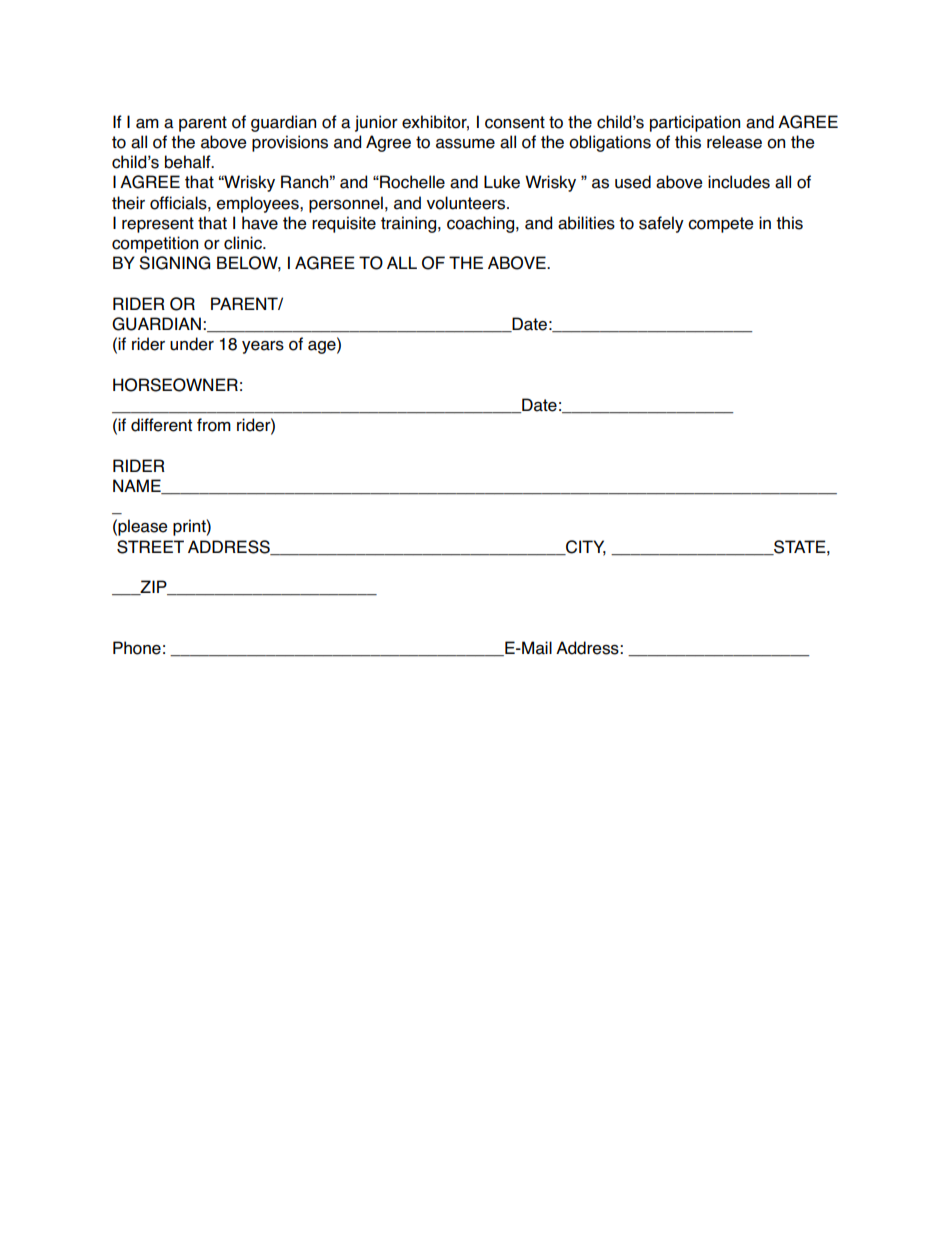 The image size is (952, 1233). What do you see at coordinates (263, 347) in the page?
I see `years` at bounding box center [263, 347].
